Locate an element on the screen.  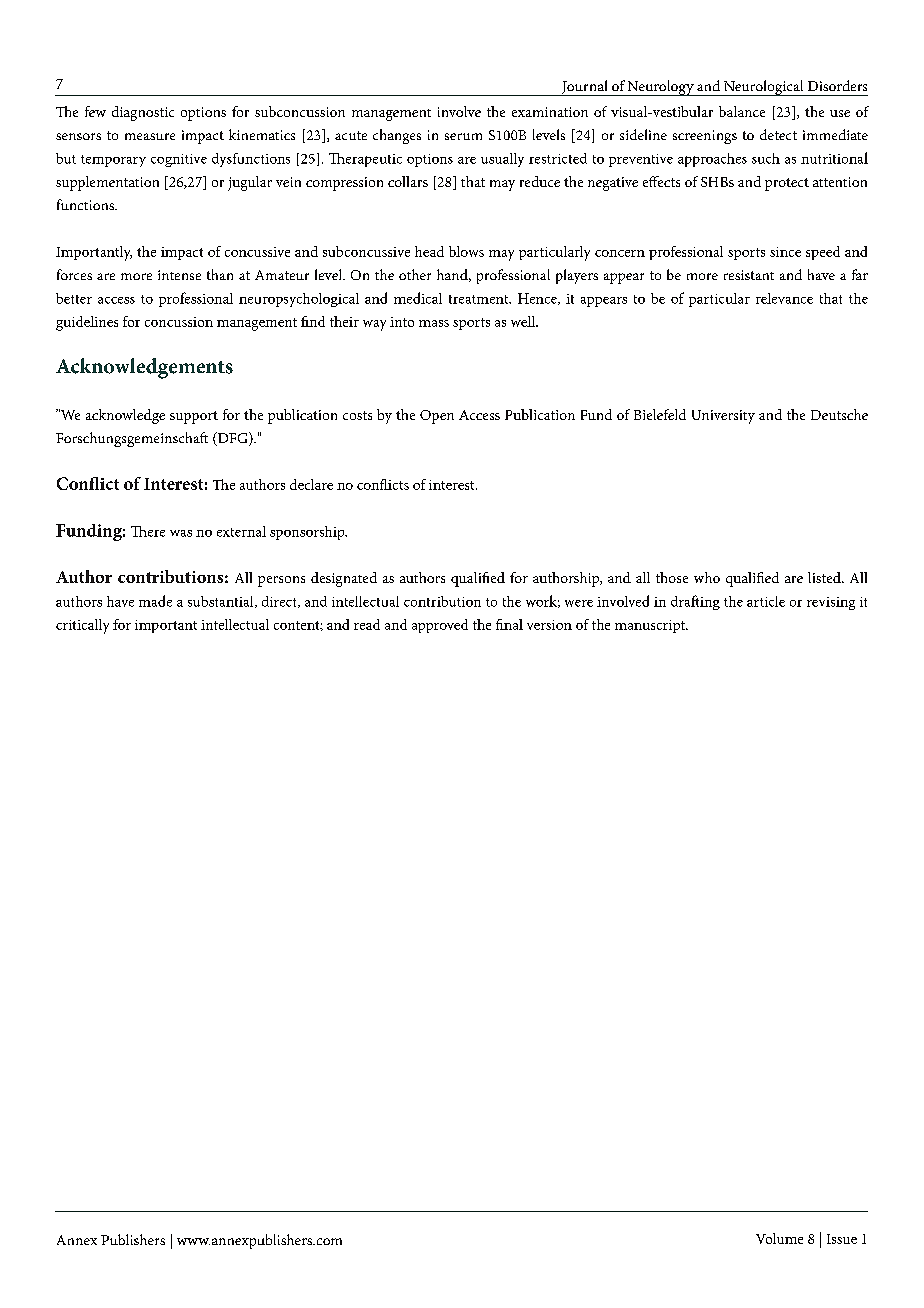
final is located at coordinates (509, 624).
